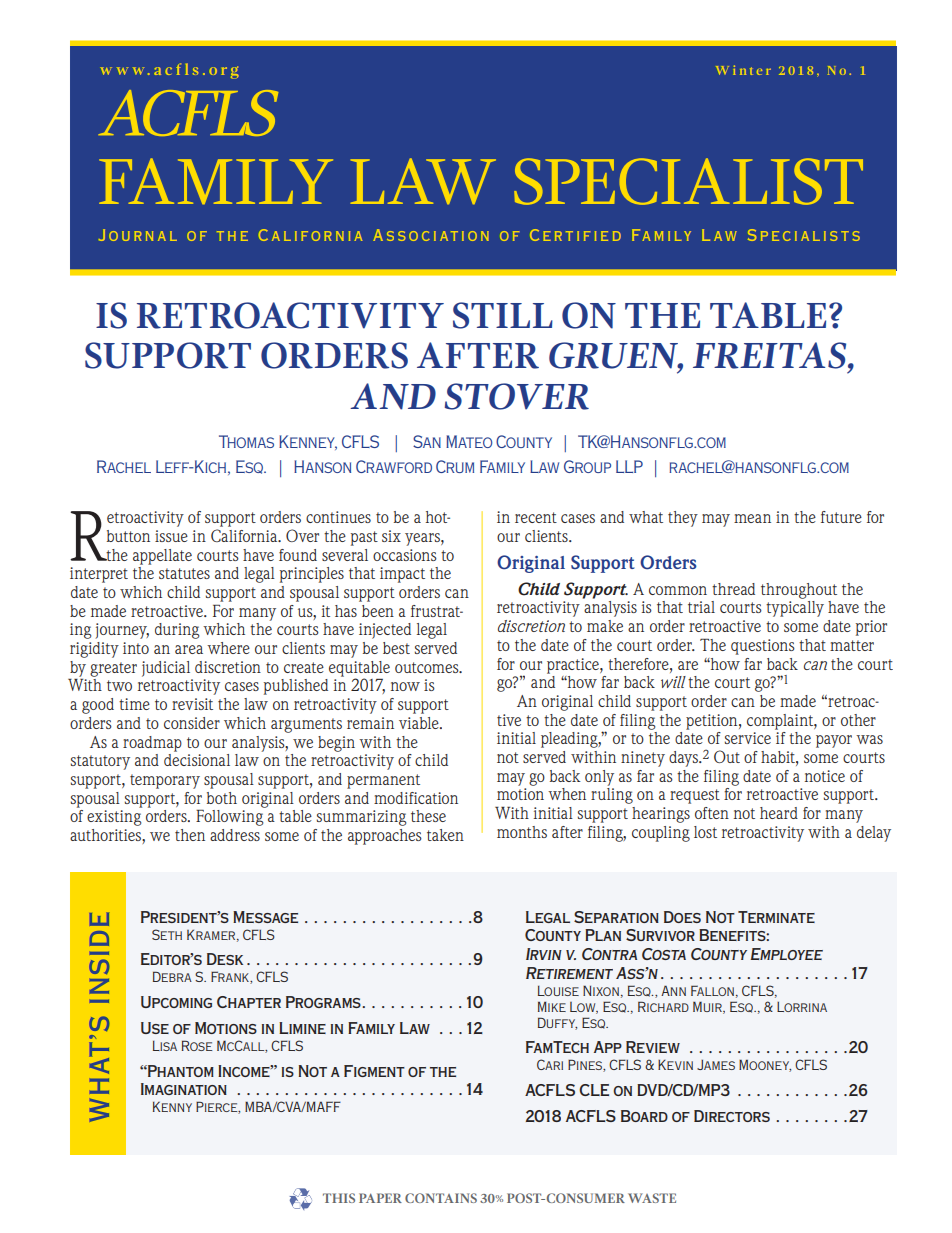 This screenshot has height=1233, width=952. I want to click on Thomas, so click(246, 441).
